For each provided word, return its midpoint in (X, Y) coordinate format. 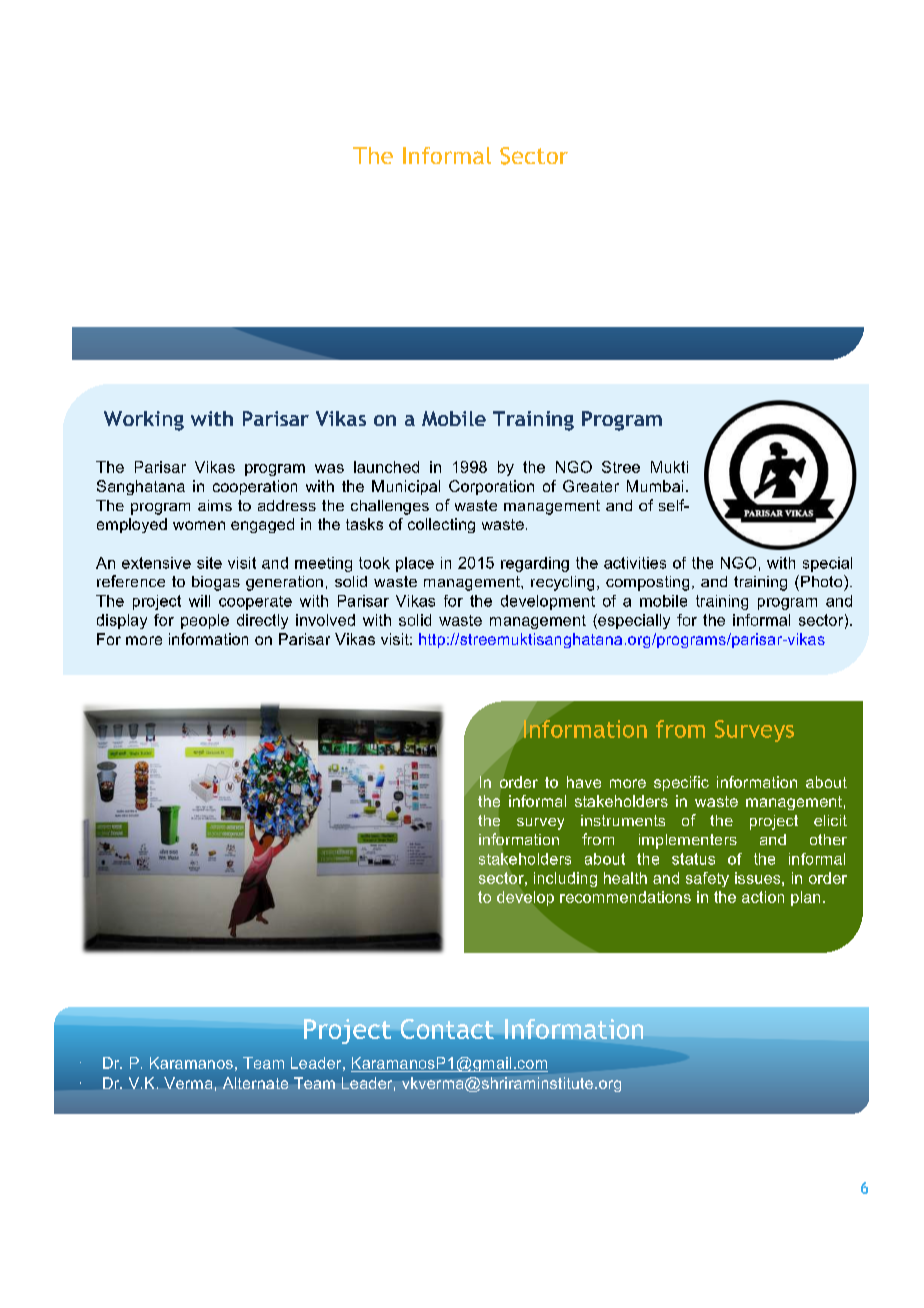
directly (262, 621)
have (584, 782)
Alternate (255, 1083)
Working (144, 421)
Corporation (491, 487)
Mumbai (655, 486)
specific (681, 783)
